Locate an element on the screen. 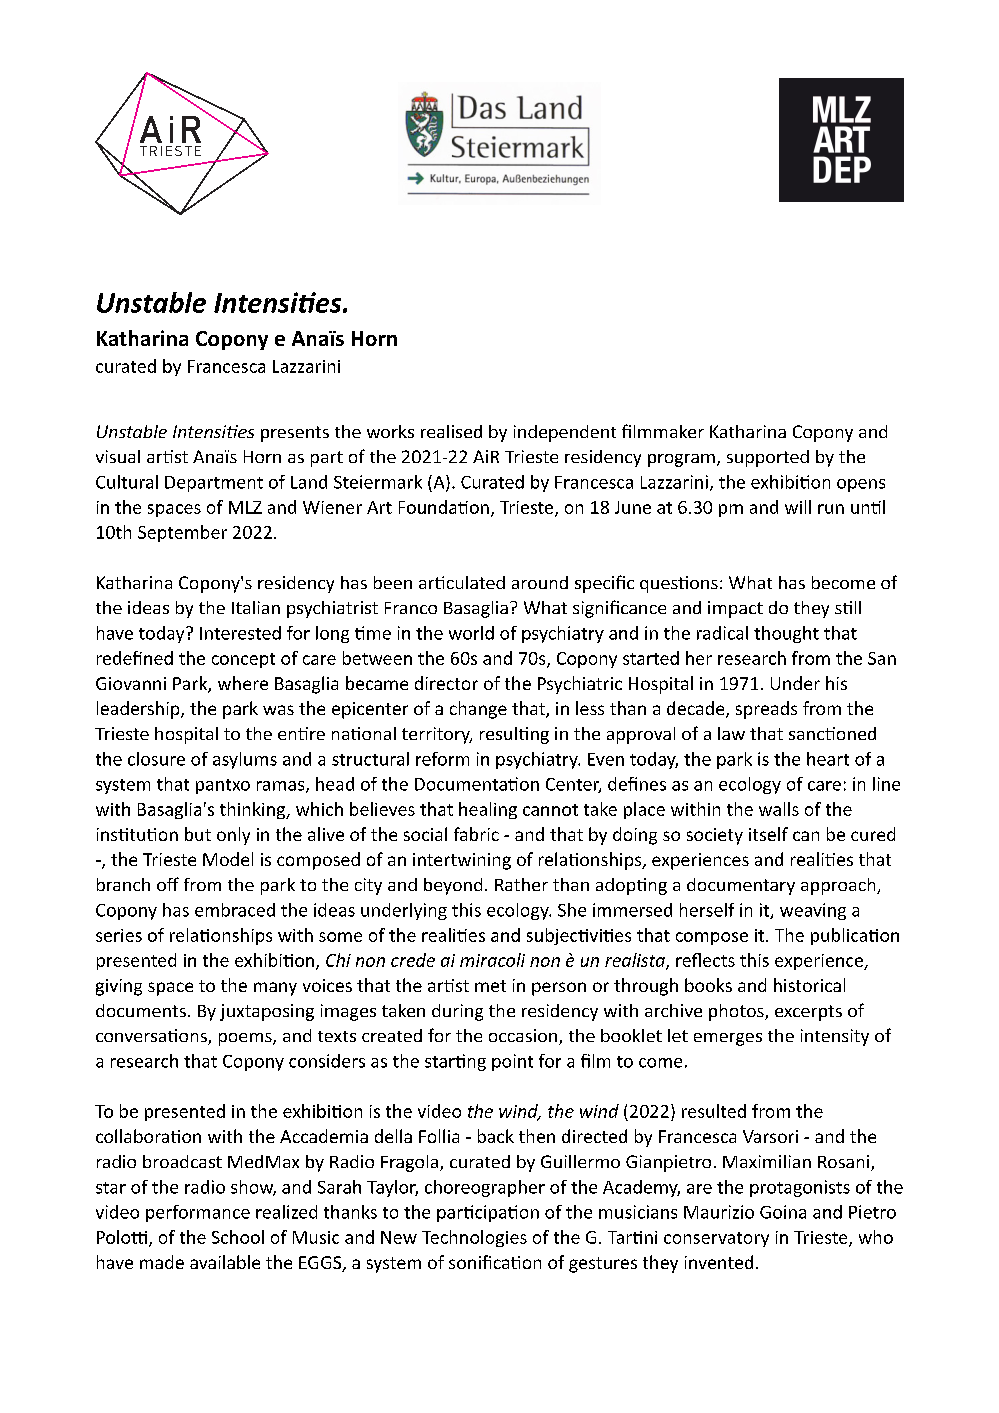 The width and height of the screenshot is (999, 1413). was is located at coordinates (278, 710).
